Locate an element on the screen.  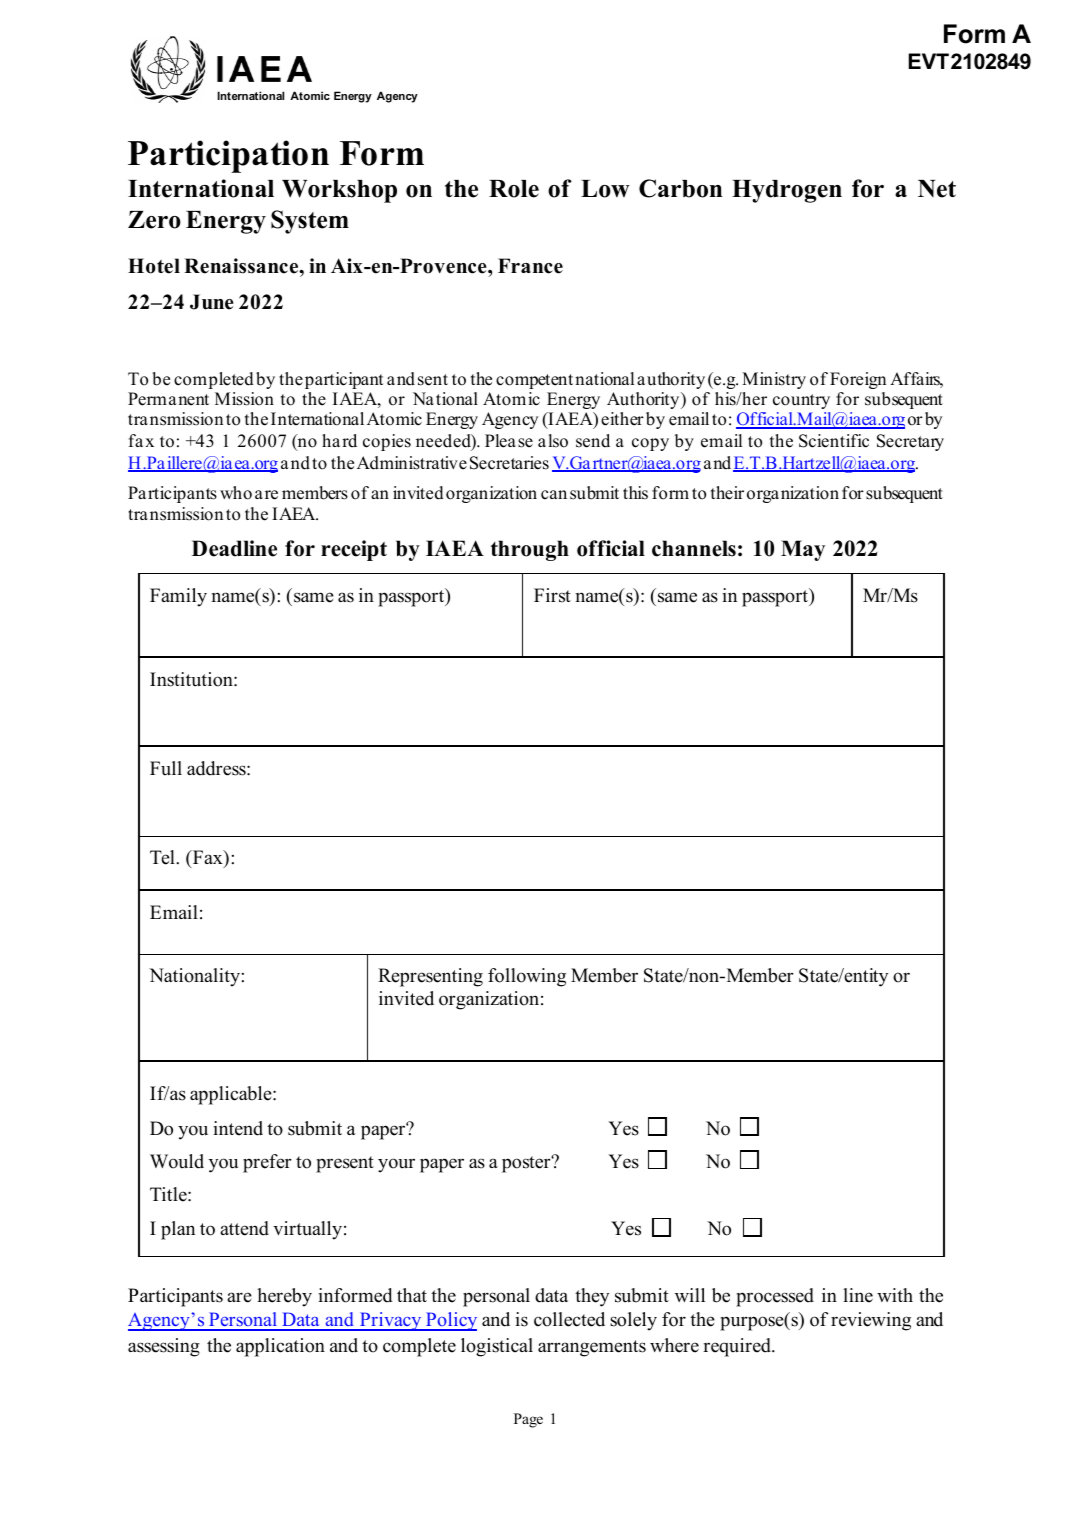
Hydrogen is located at coordinates (787, 191).
